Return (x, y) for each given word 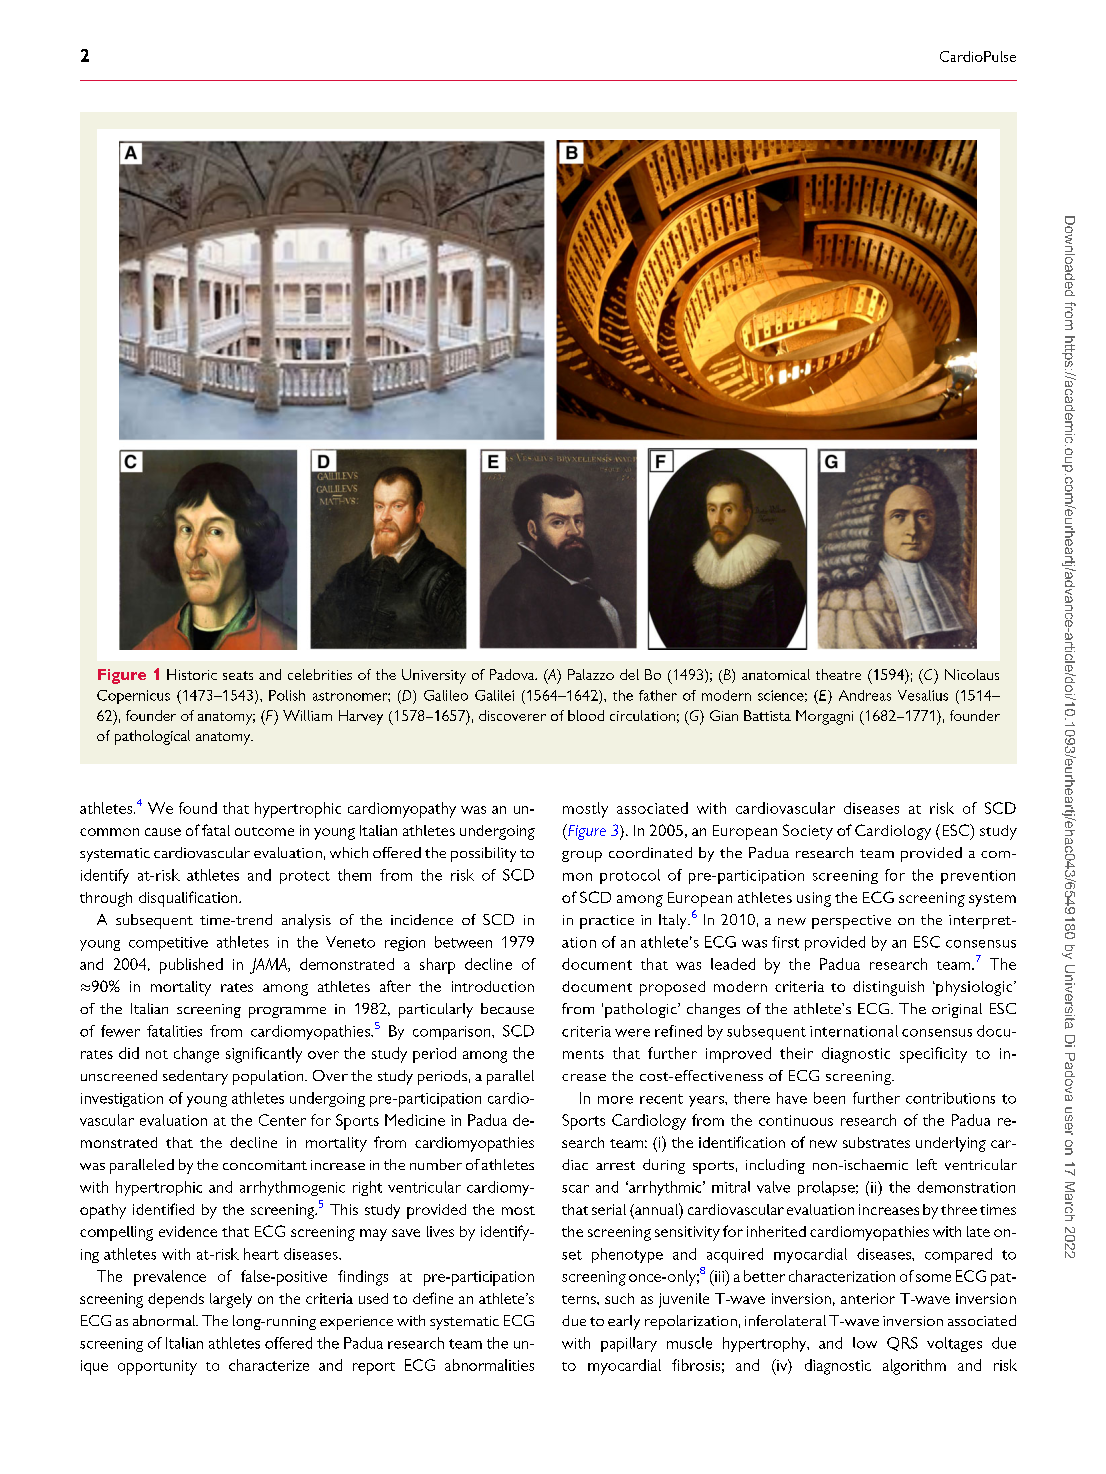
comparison (453, 1033)
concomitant (265, 1165)
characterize (269, 1365)
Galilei (494, 695)
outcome (264, 831)
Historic (192, 674)
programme (287, 1012)
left (927, 1164)
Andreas (865, 695)
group (582, 856)
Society (808, 832)
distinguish (888, 988)
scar (575, 1189)
